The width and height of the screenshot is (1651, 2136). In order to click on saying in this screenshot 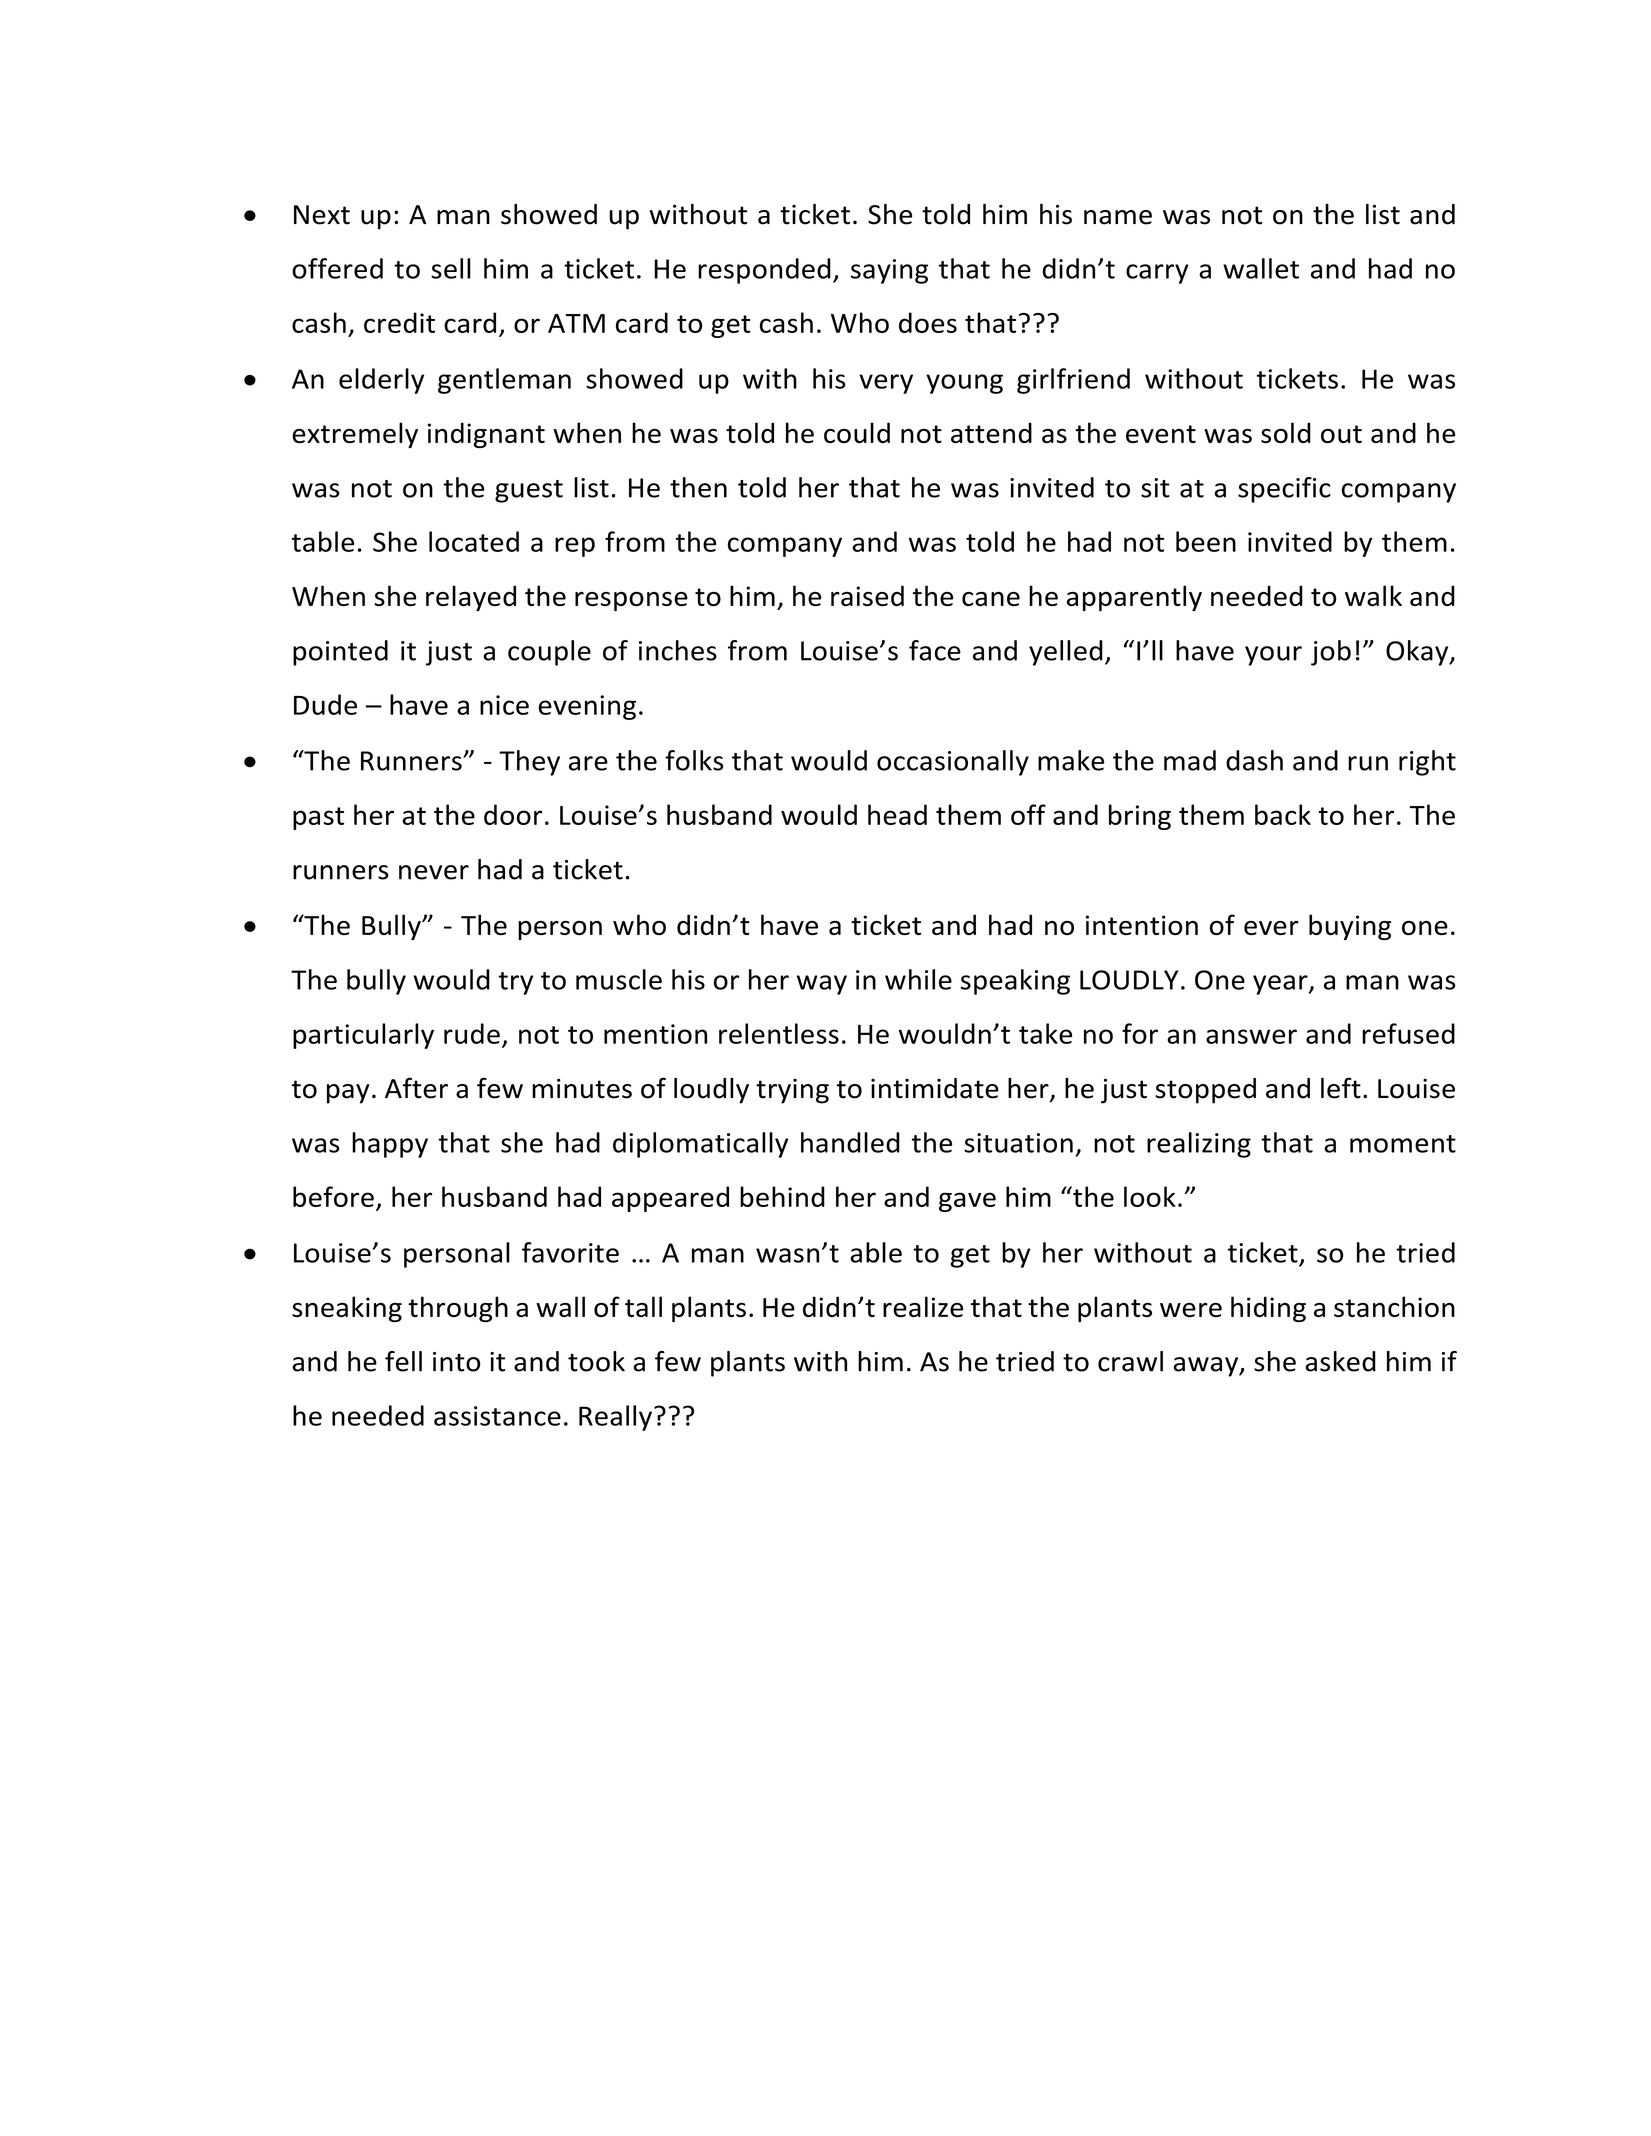, I will do `click(889, 271)`.
